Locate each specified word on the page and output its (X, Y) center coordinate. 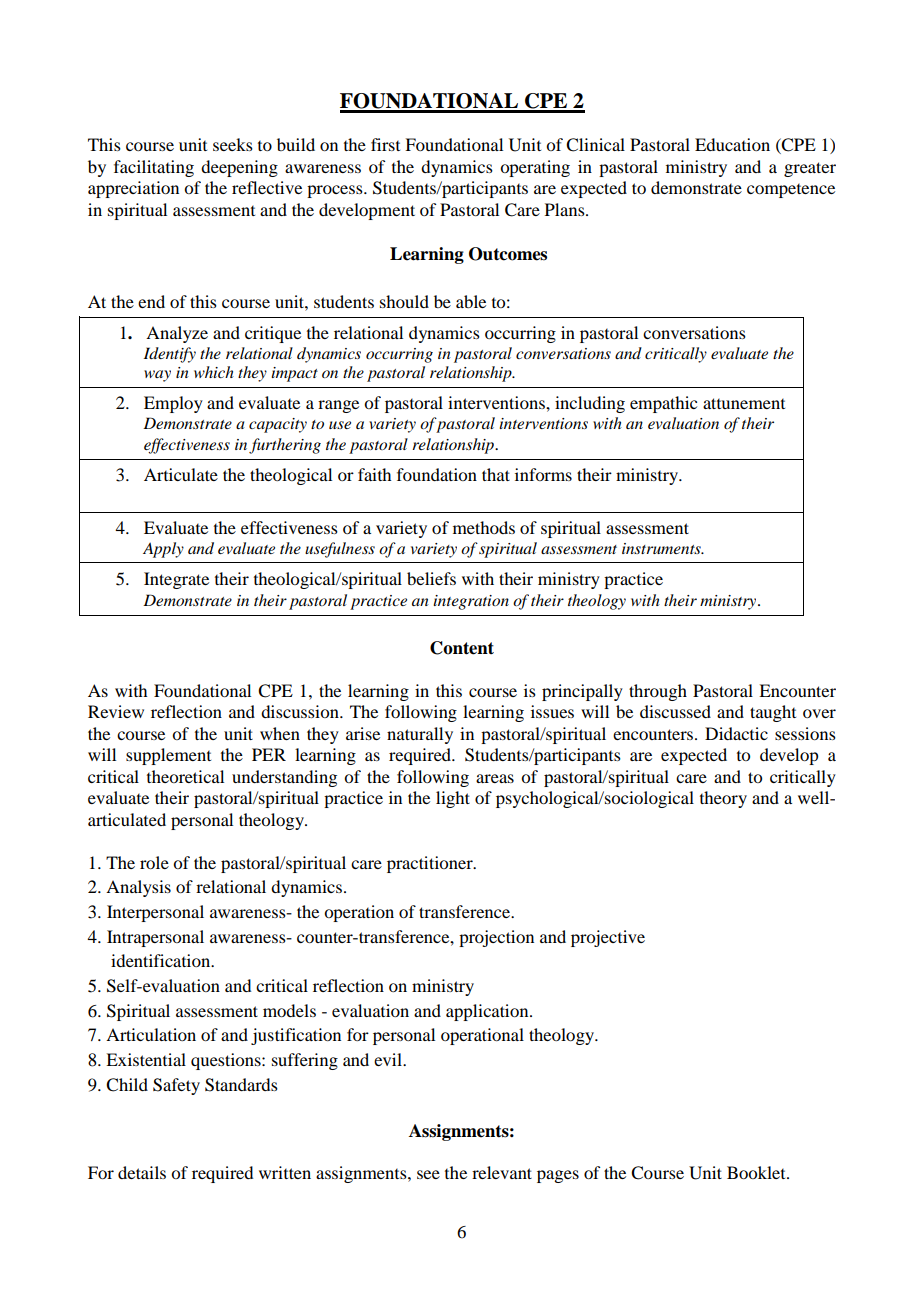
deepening (239, 168)
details (142, 1172)
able (471, 301)
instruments (662, 548)
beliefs (431, 578)
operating (535, 168)
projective (608, 938)
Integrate (176, 580)
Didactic (736, 733)
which (214, 372)
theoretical (185, 776)
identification (162, 960)
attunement (744, 403)
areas (495, 778)
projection (496, 938)
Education (732, 144)
